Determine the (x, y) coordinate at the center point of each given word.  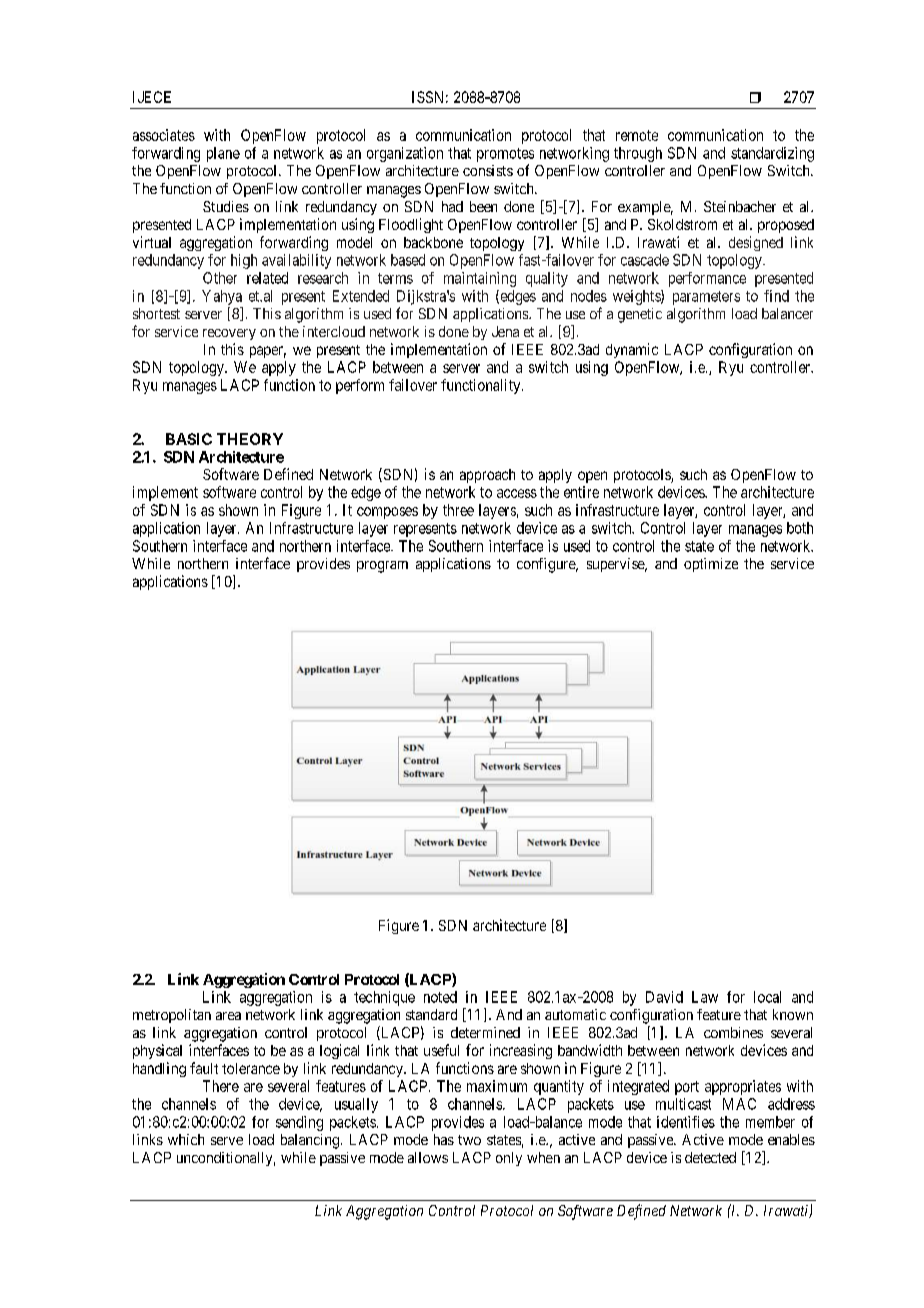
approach (487, 476)
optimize (711, 565)
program (382, 567)
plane (223, 154)
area (228, 1016)
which (186, 1139)
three (458, 510)
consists (488, 170)
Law (705, 997)
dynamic (632, 350)
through (638, 154)
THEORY (250, 439)
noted (440, 997)
